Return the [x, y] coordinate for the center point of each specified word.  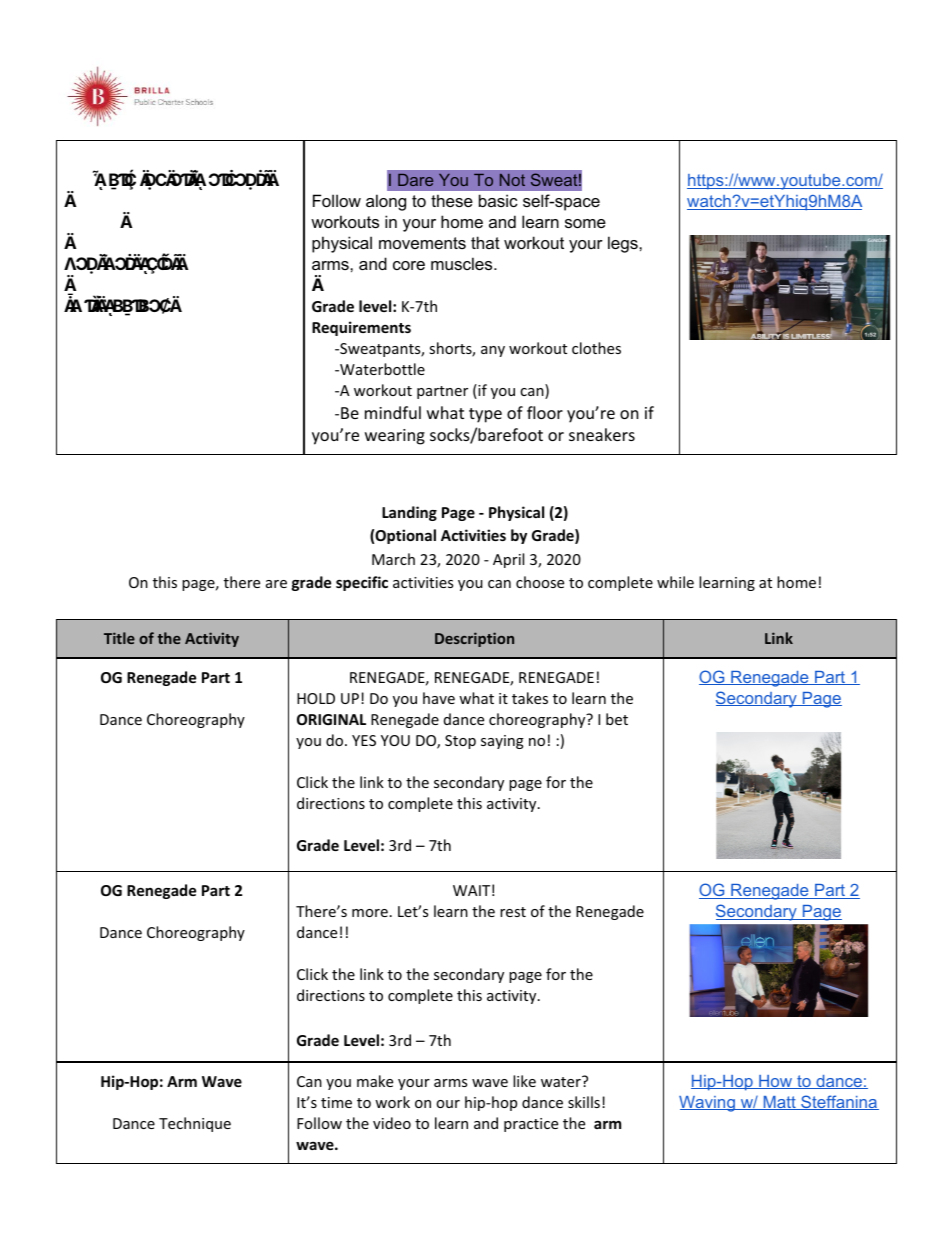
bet [617, 719]
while [675, 582]
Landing [409, 513]
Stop [460, 742]
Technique [195, 1124]
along [386, 202]
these [452, 200]
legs [624, 244]
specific [362, 583]
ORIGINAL [331, 719]
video [392, 1123]
